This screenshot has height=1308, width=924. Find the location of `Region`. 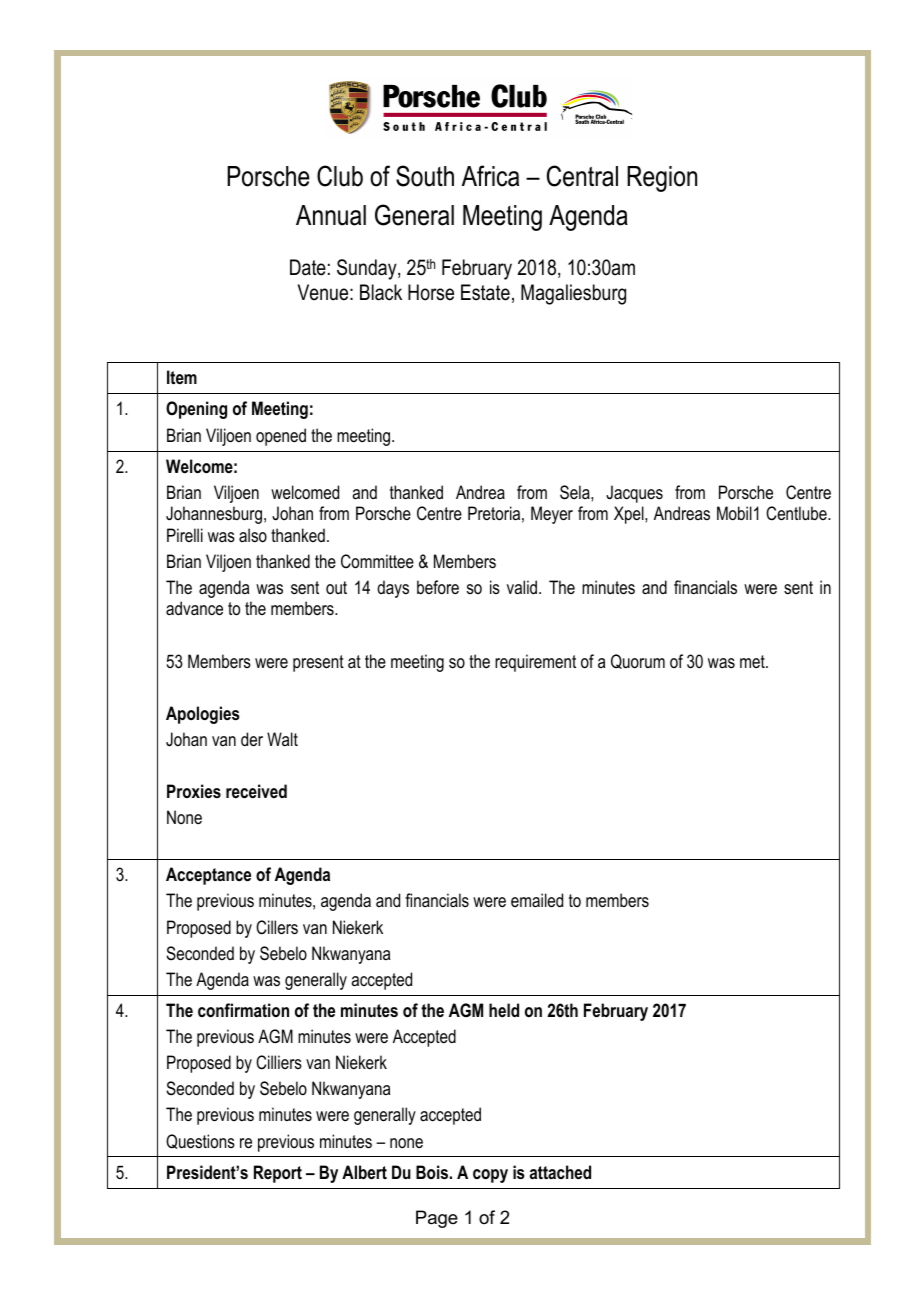

Region is located at coordinates (662, 179).
